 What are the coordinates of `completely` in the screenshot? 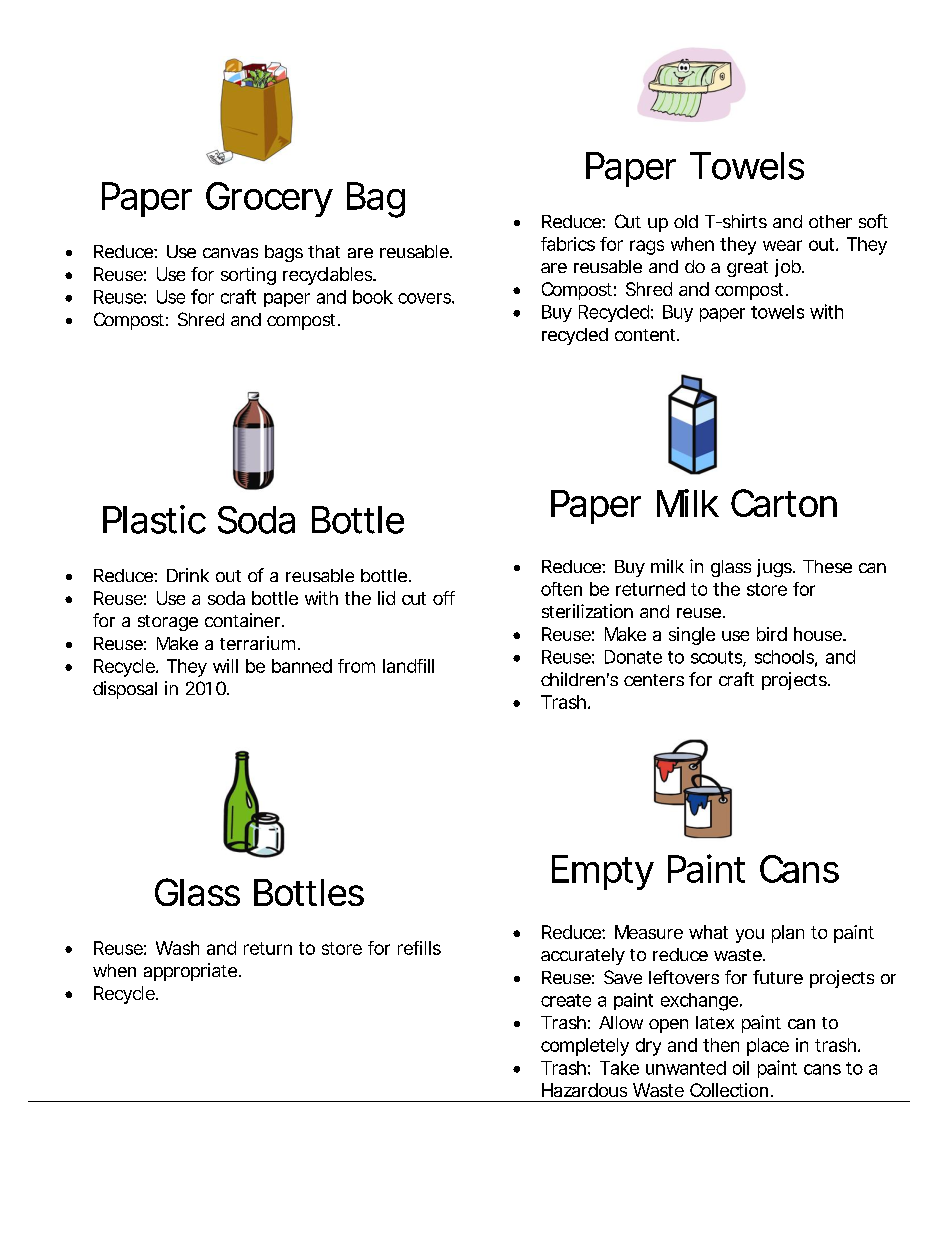 It's located at (585, 1047).
